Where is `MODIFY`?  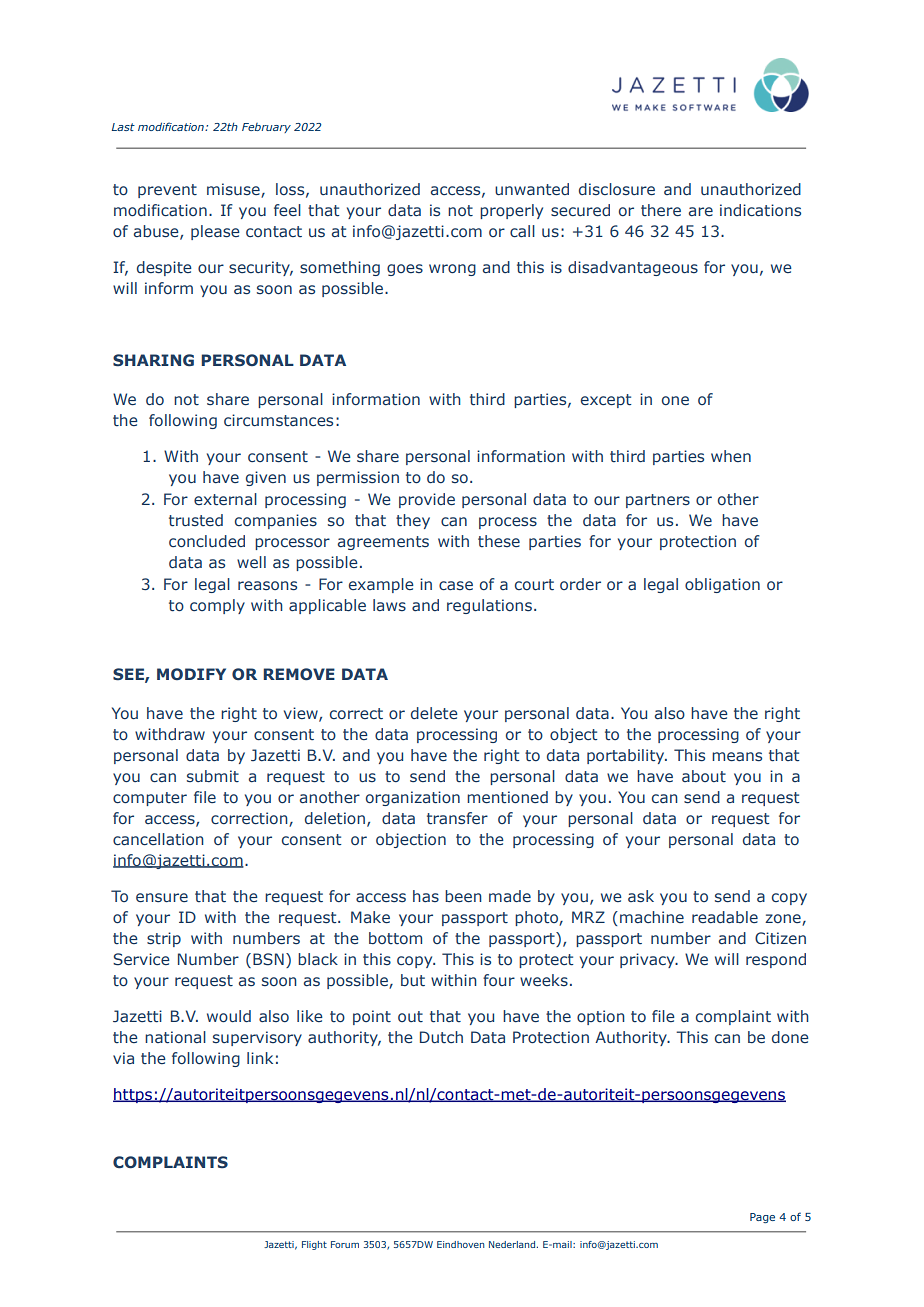
MODIFY is located at coordinates (191, 674).
